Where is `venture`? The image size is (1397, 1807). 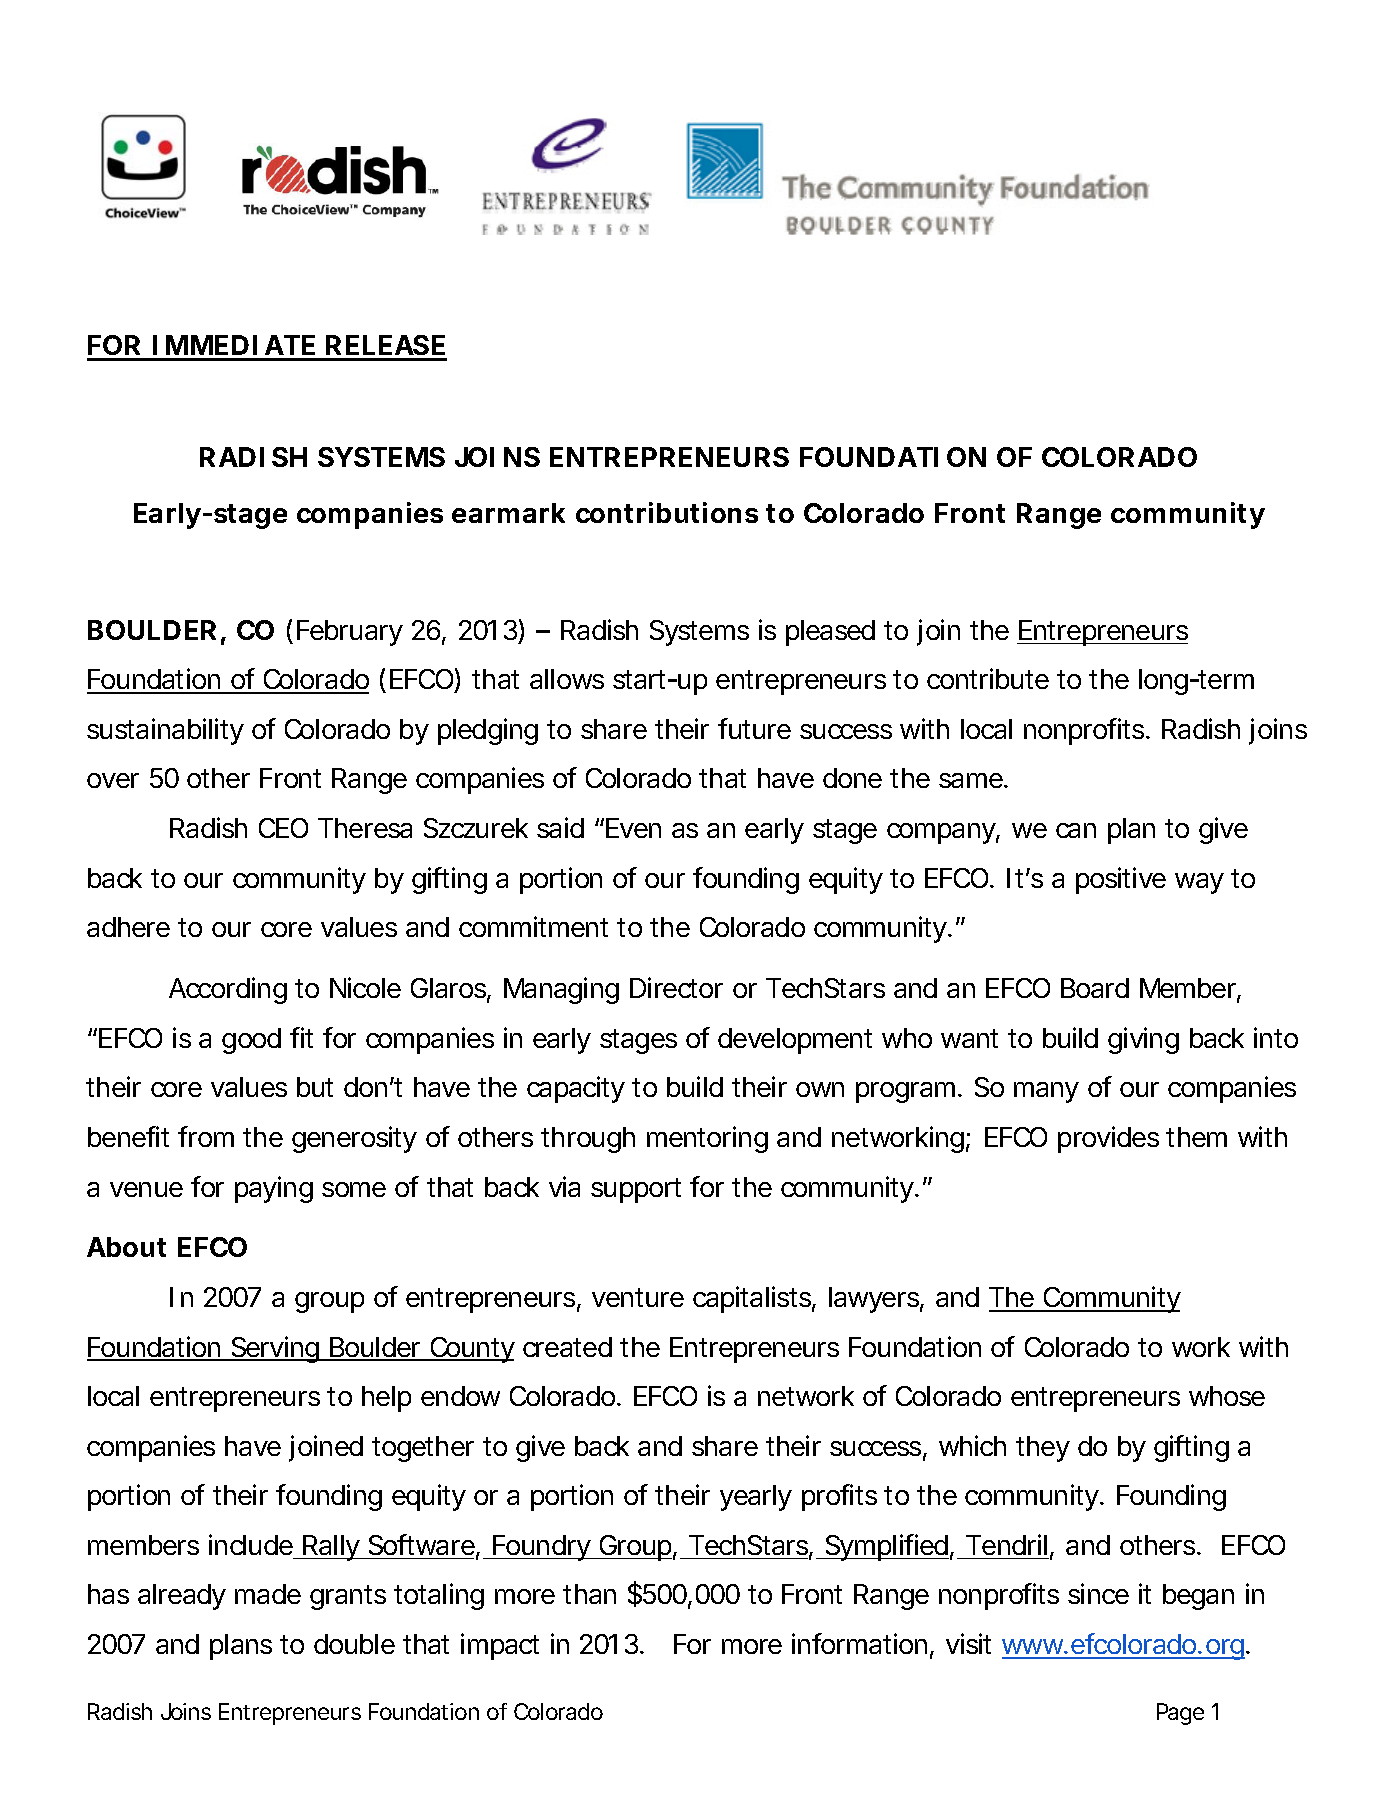
venture is located at coordinates (638, 1297).
